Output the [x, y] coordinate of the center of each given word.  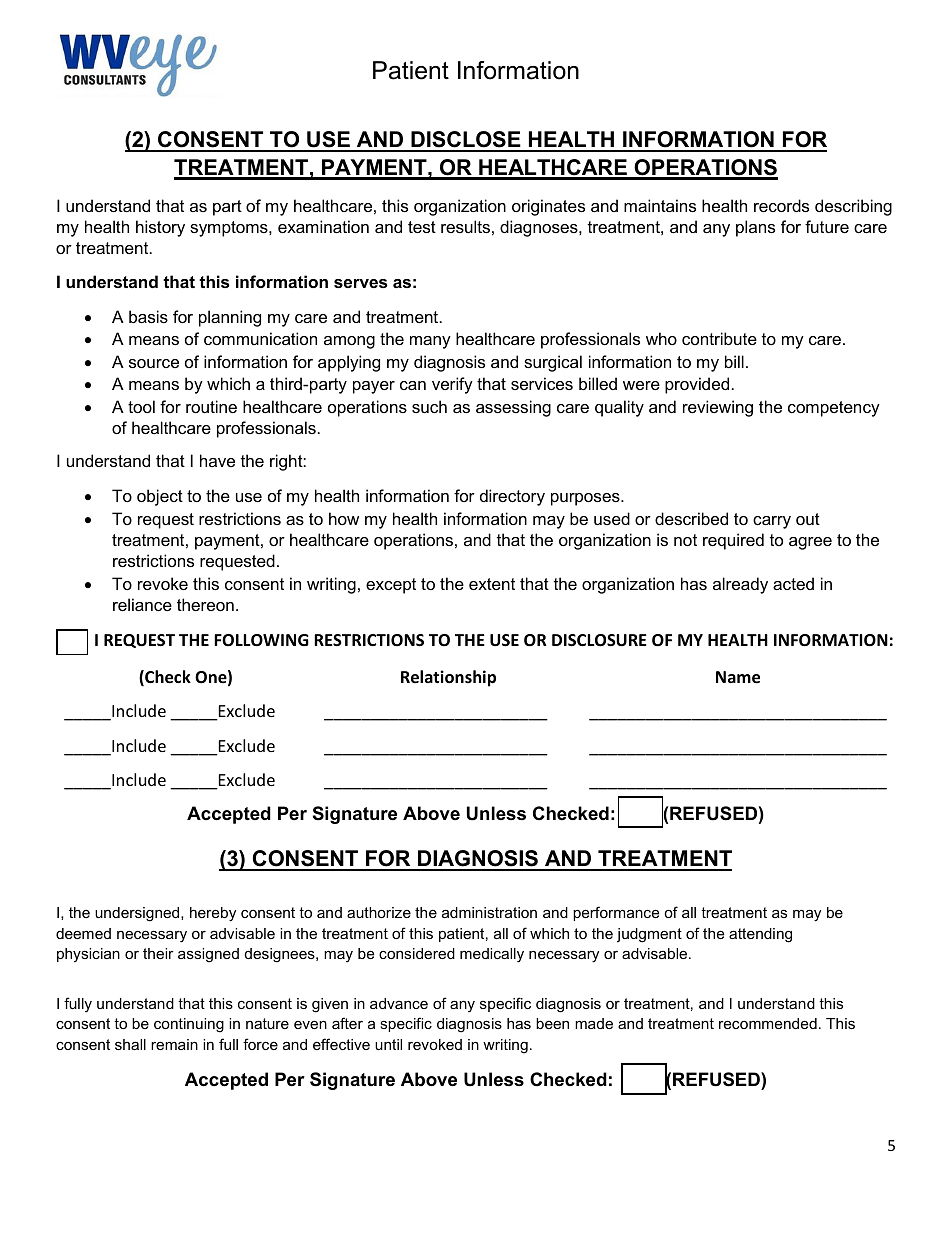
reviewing [718, 408]
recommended [768, 1023]
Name [738, 677]
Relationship [448, 678]
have [217, 460]
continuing [189, 1025]
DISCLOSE [466, 141]
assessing [513, 408]
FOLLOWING [261, 640]
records [781, 205]
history [160, 228]
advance [399, 1003]
